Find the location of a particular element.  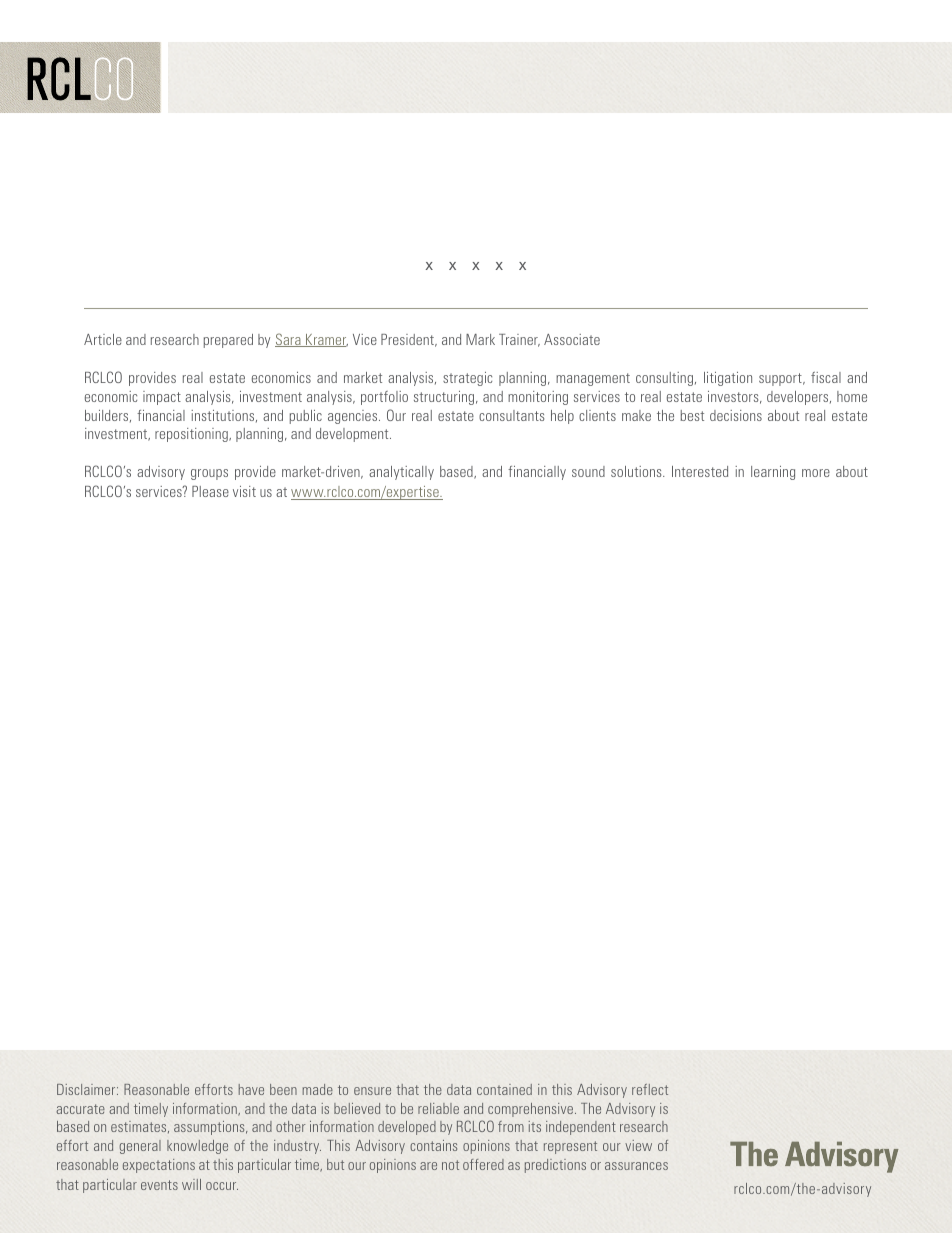

contained is located at coordinates (504, 1089).
